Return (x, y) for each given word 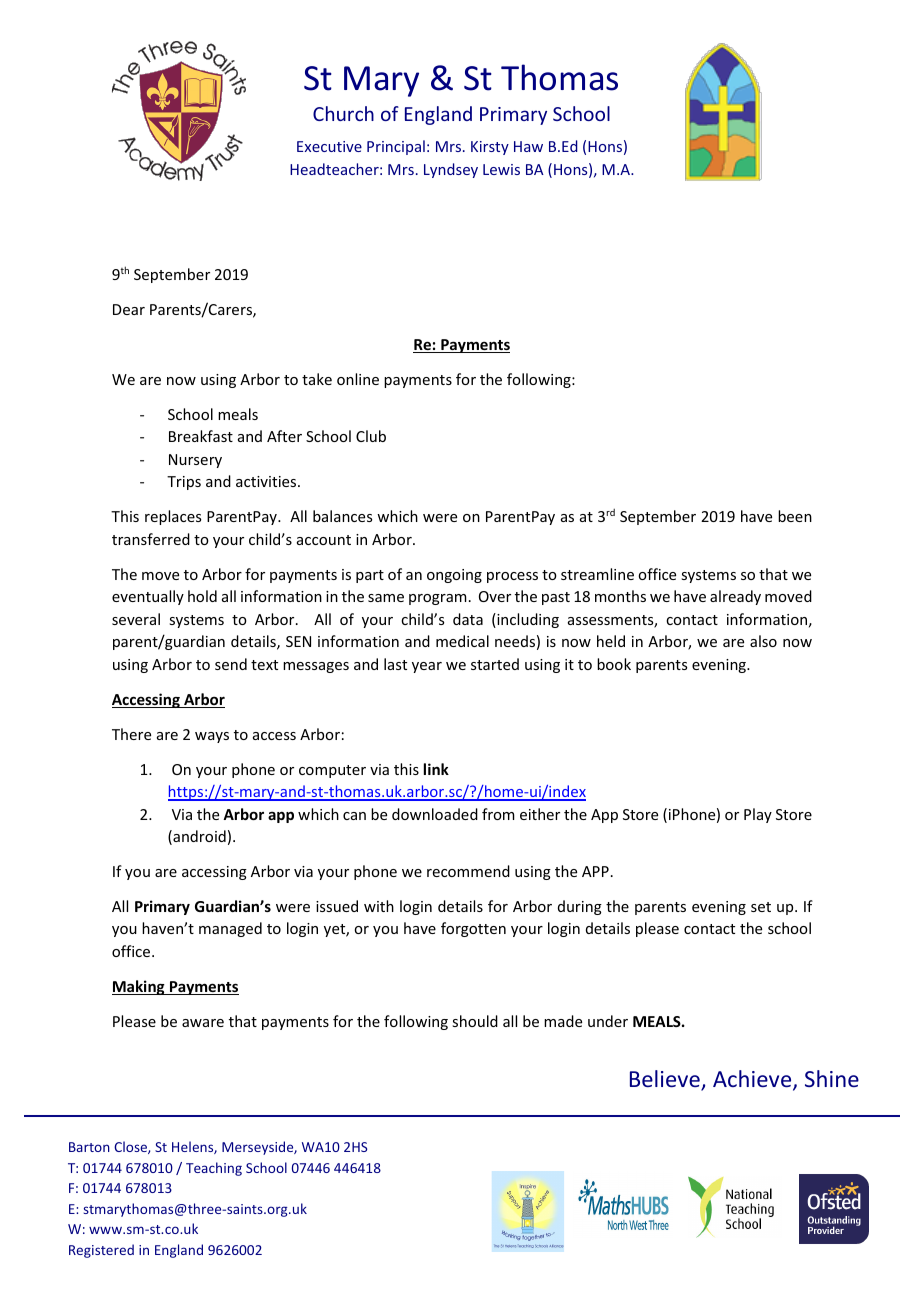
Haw (528, 146)
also (763, 641)
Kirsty (490, 148)
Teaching (214, 1169)
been (795, 516)
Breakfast (201, 436)
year (427, 667)
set (761, 907)
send (231, 664)
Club (371, 436)
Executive (329, 146)
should (475, 1021)
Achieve (753, 1080)
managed (230, 929)
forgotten (473, 929)
